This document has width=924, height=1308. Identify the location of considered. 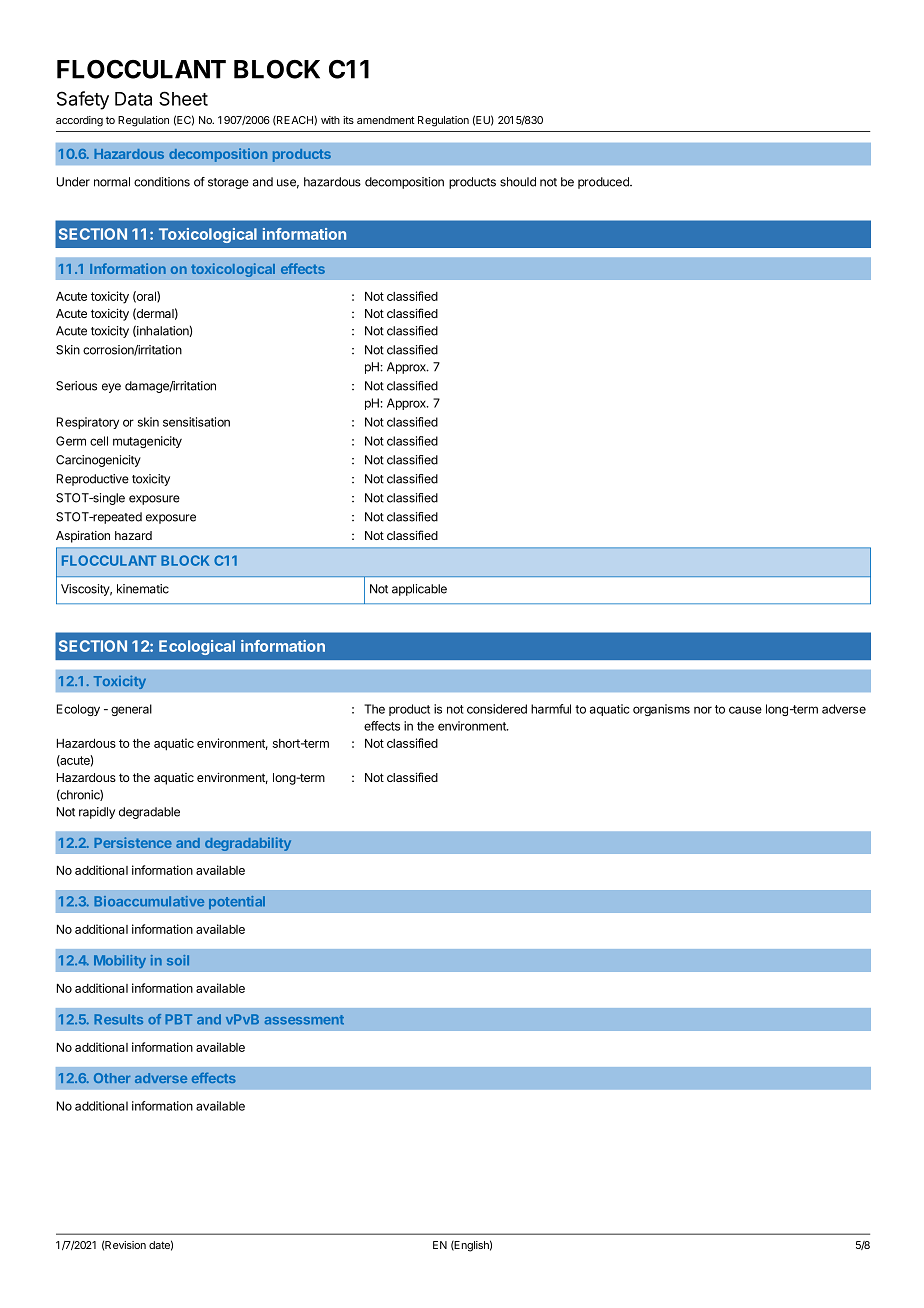
(497, 709).
